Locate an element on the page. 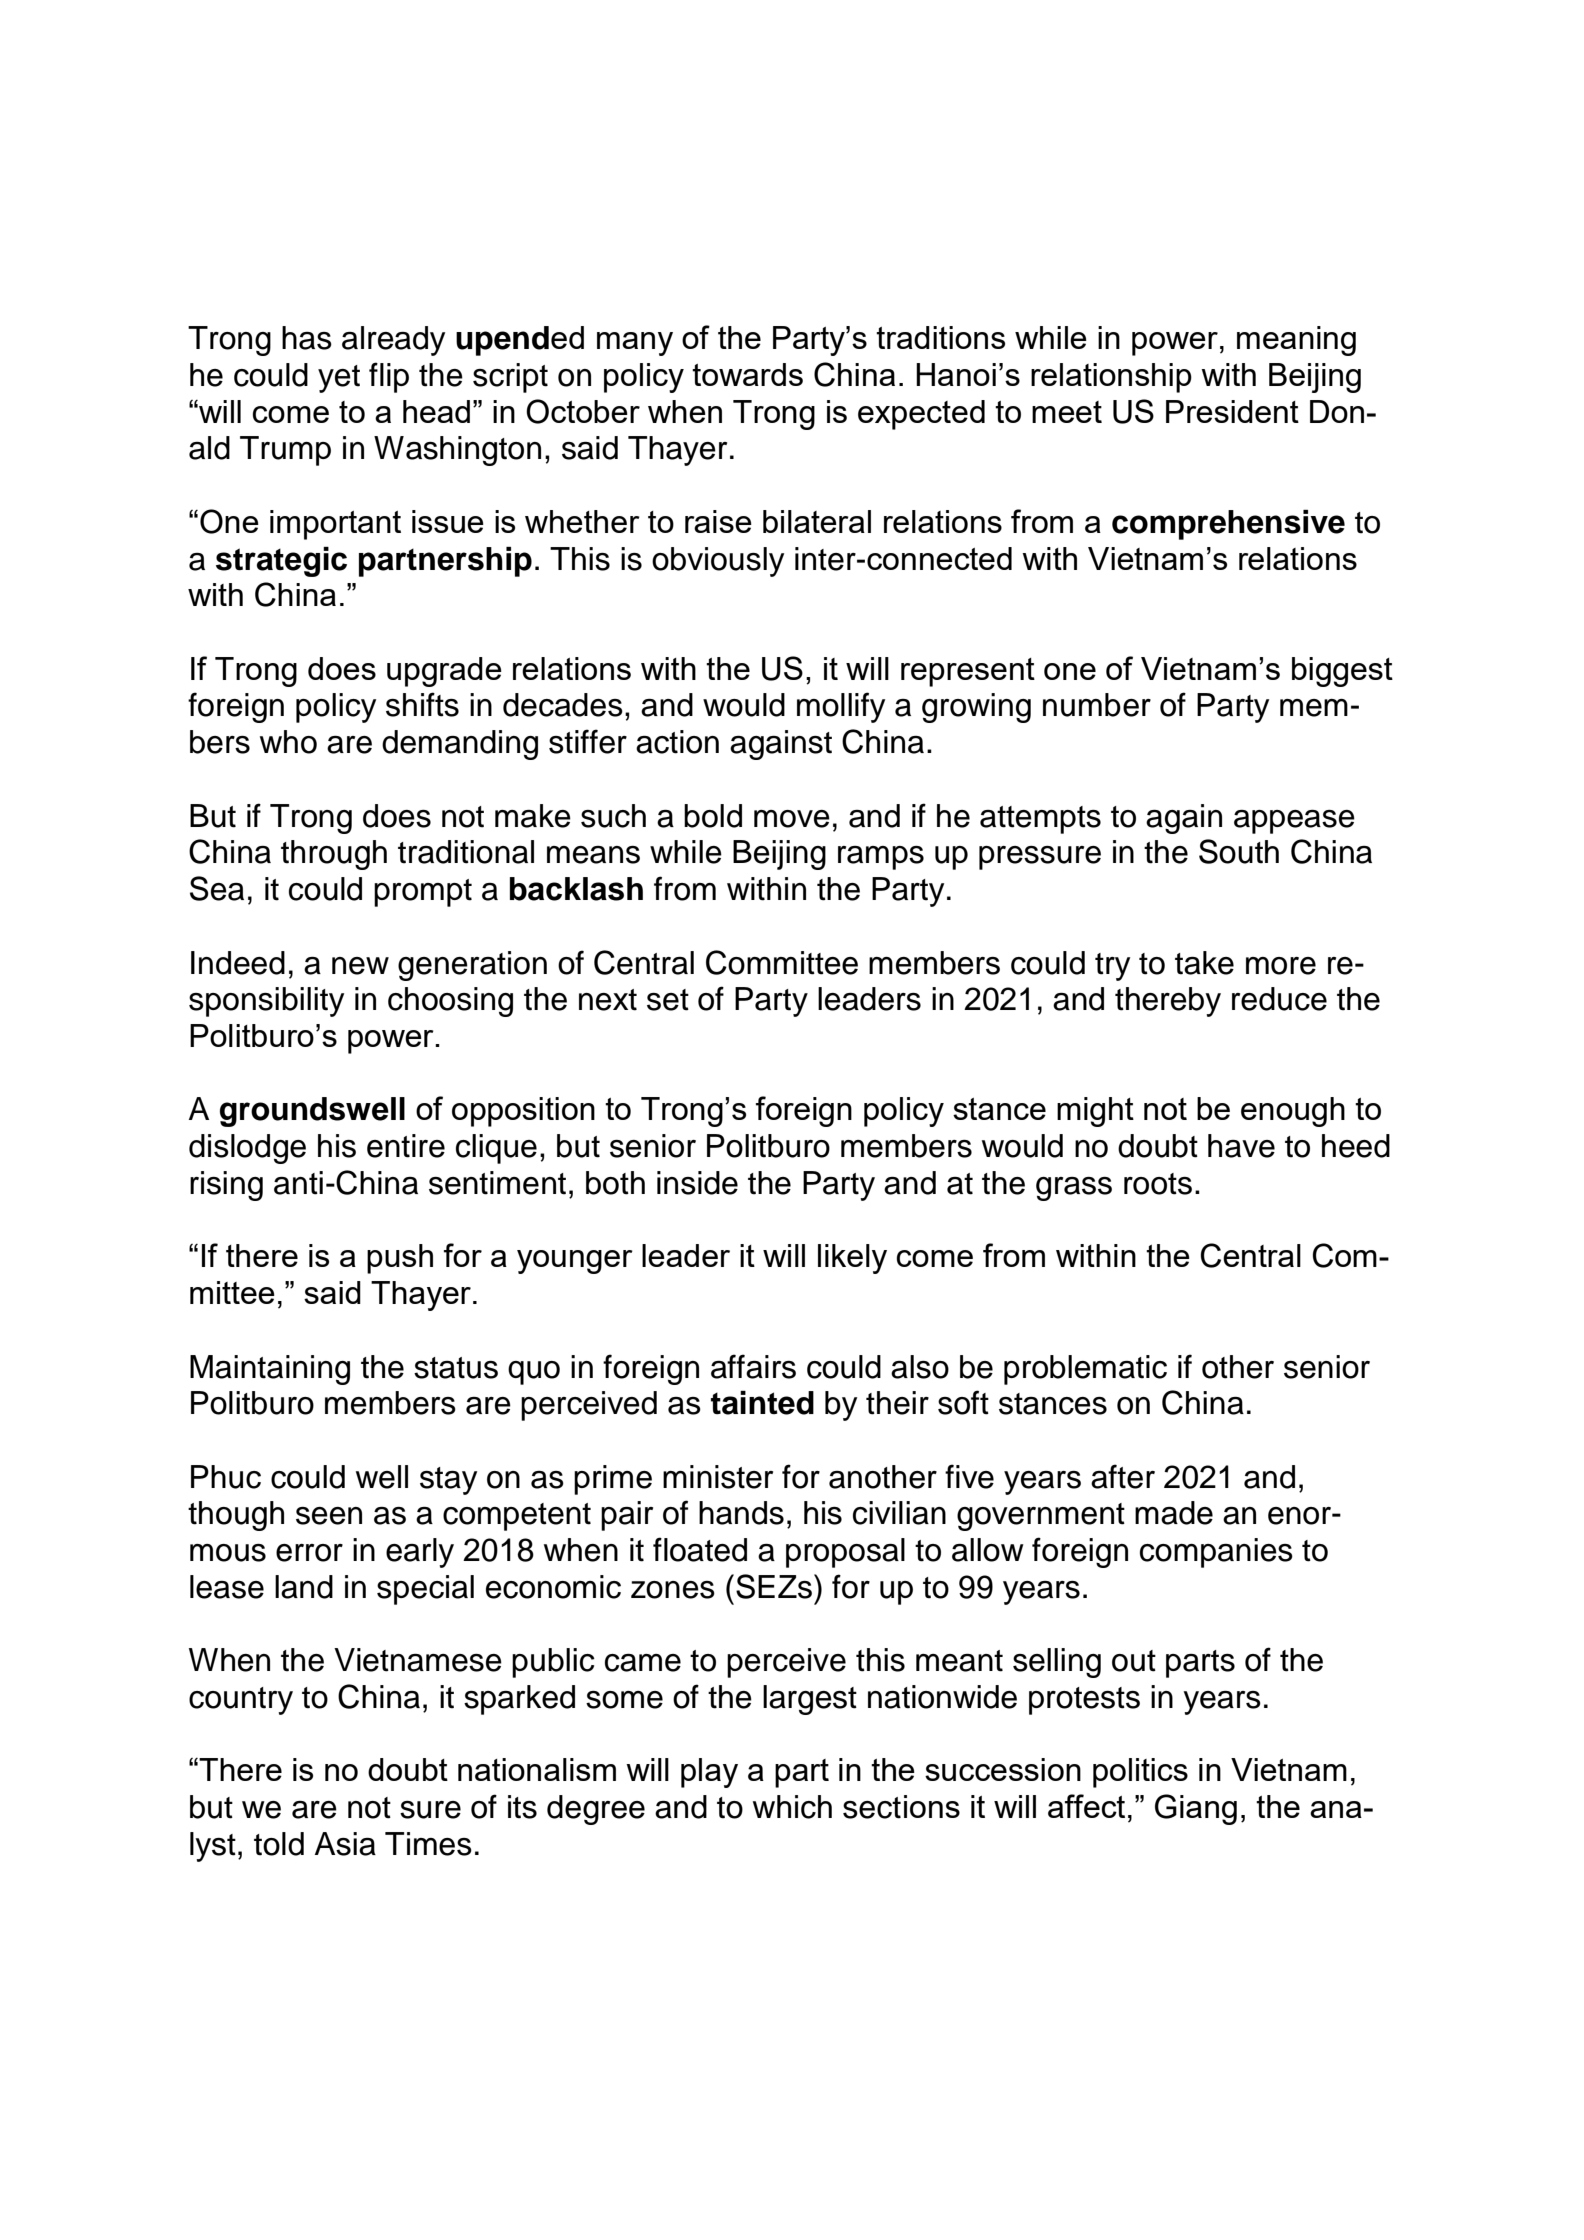 The height and width of the page is (2240, 1584). affairs is located at coordinates (753, 1366).
